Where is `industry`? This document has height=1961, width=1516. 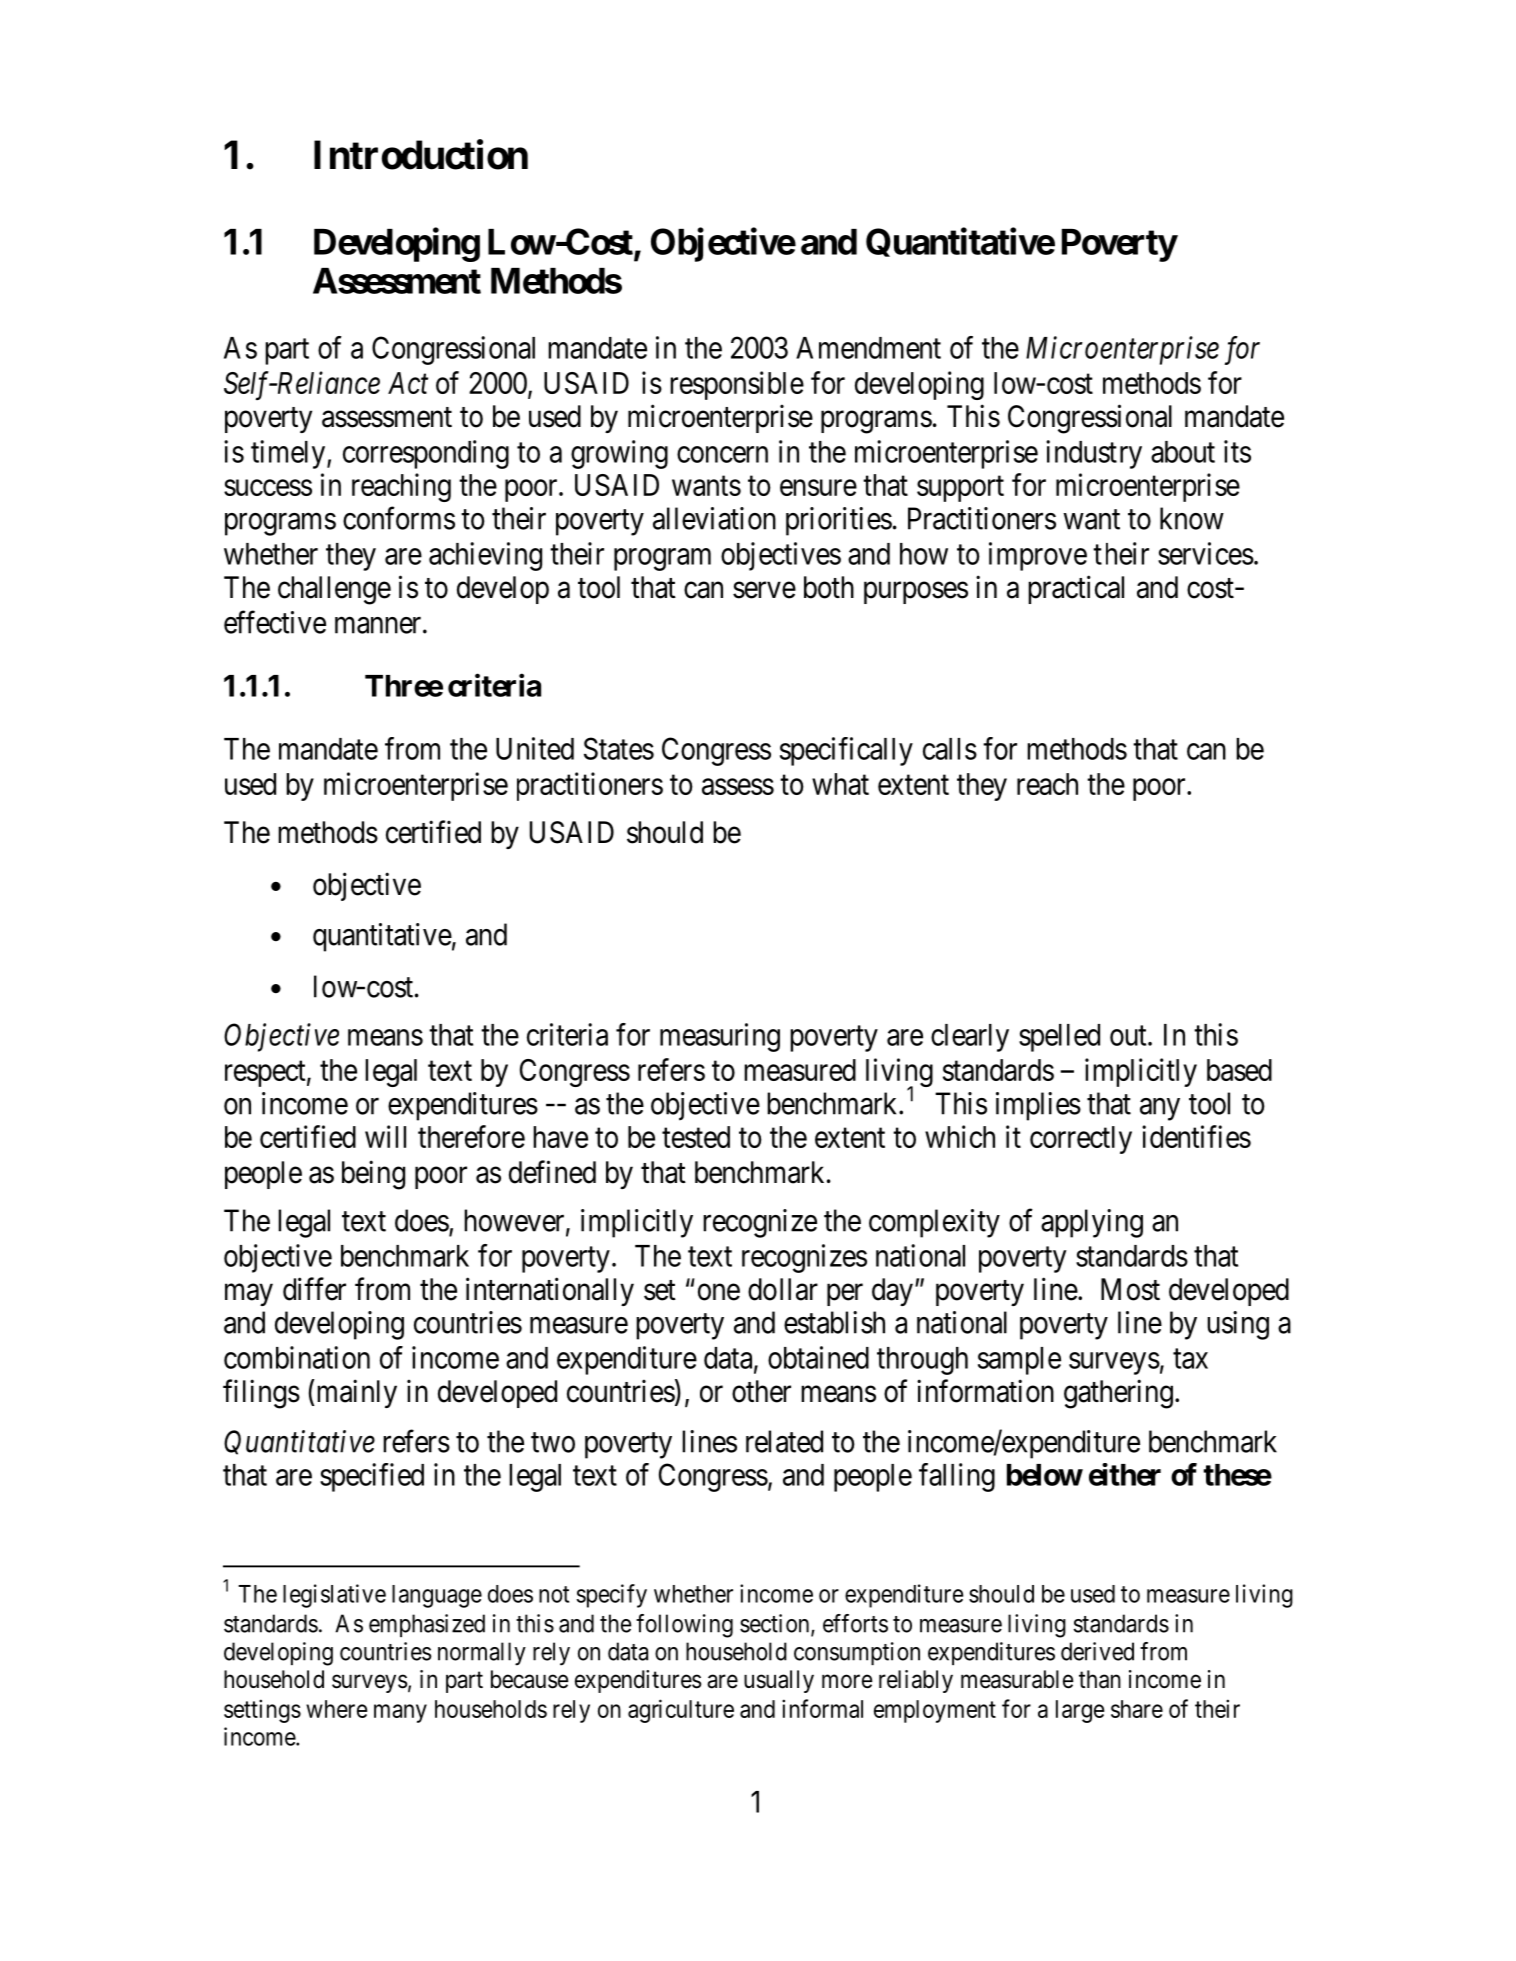 industry is located at coordinates (1094, 454).
